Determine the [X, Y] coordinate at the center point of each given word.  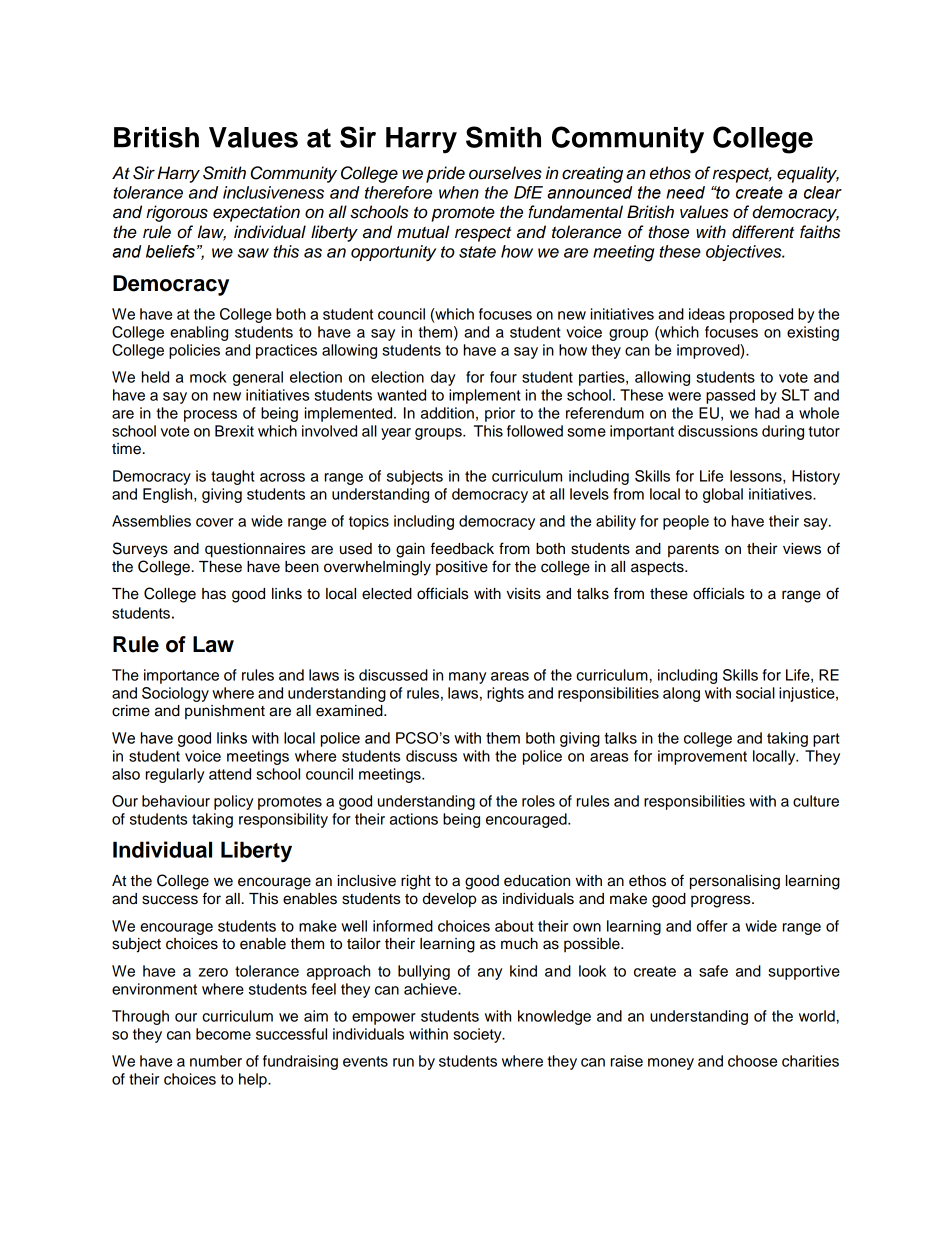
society [478, 1035]
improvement [702, 757]
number [216, 1061]
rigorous [177, 213]
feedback [462, 548]
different [763, 232]
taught [233, 477]
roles [538, 801]
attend [230, 774]
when [459, 192]
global [723, 495]
